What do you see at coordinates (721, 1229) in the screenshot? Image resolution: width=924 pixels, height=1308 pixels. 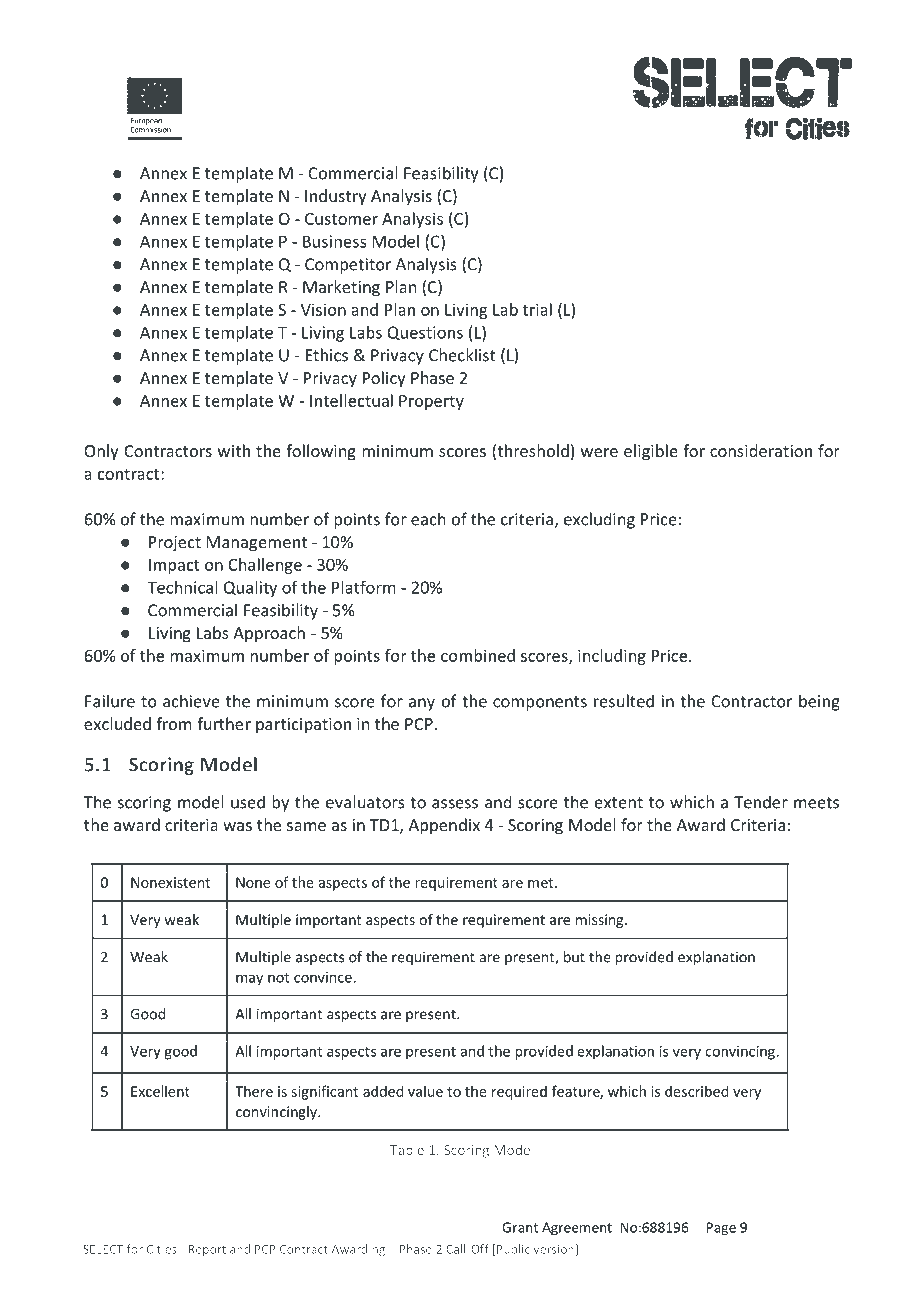 I see `Page` at bounding box center [721, 1229].
